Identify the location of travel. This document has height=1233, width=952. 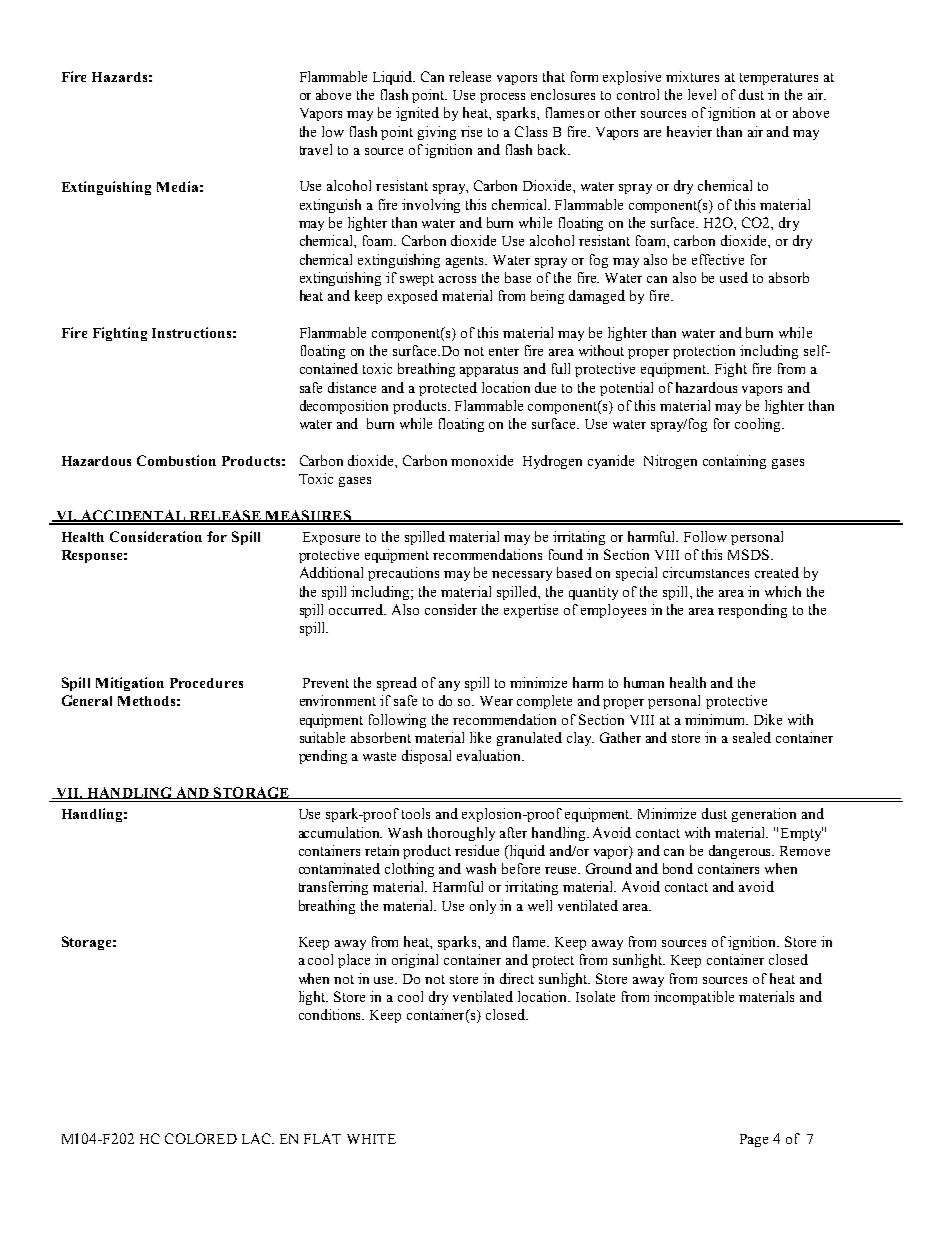
(316, 149).
